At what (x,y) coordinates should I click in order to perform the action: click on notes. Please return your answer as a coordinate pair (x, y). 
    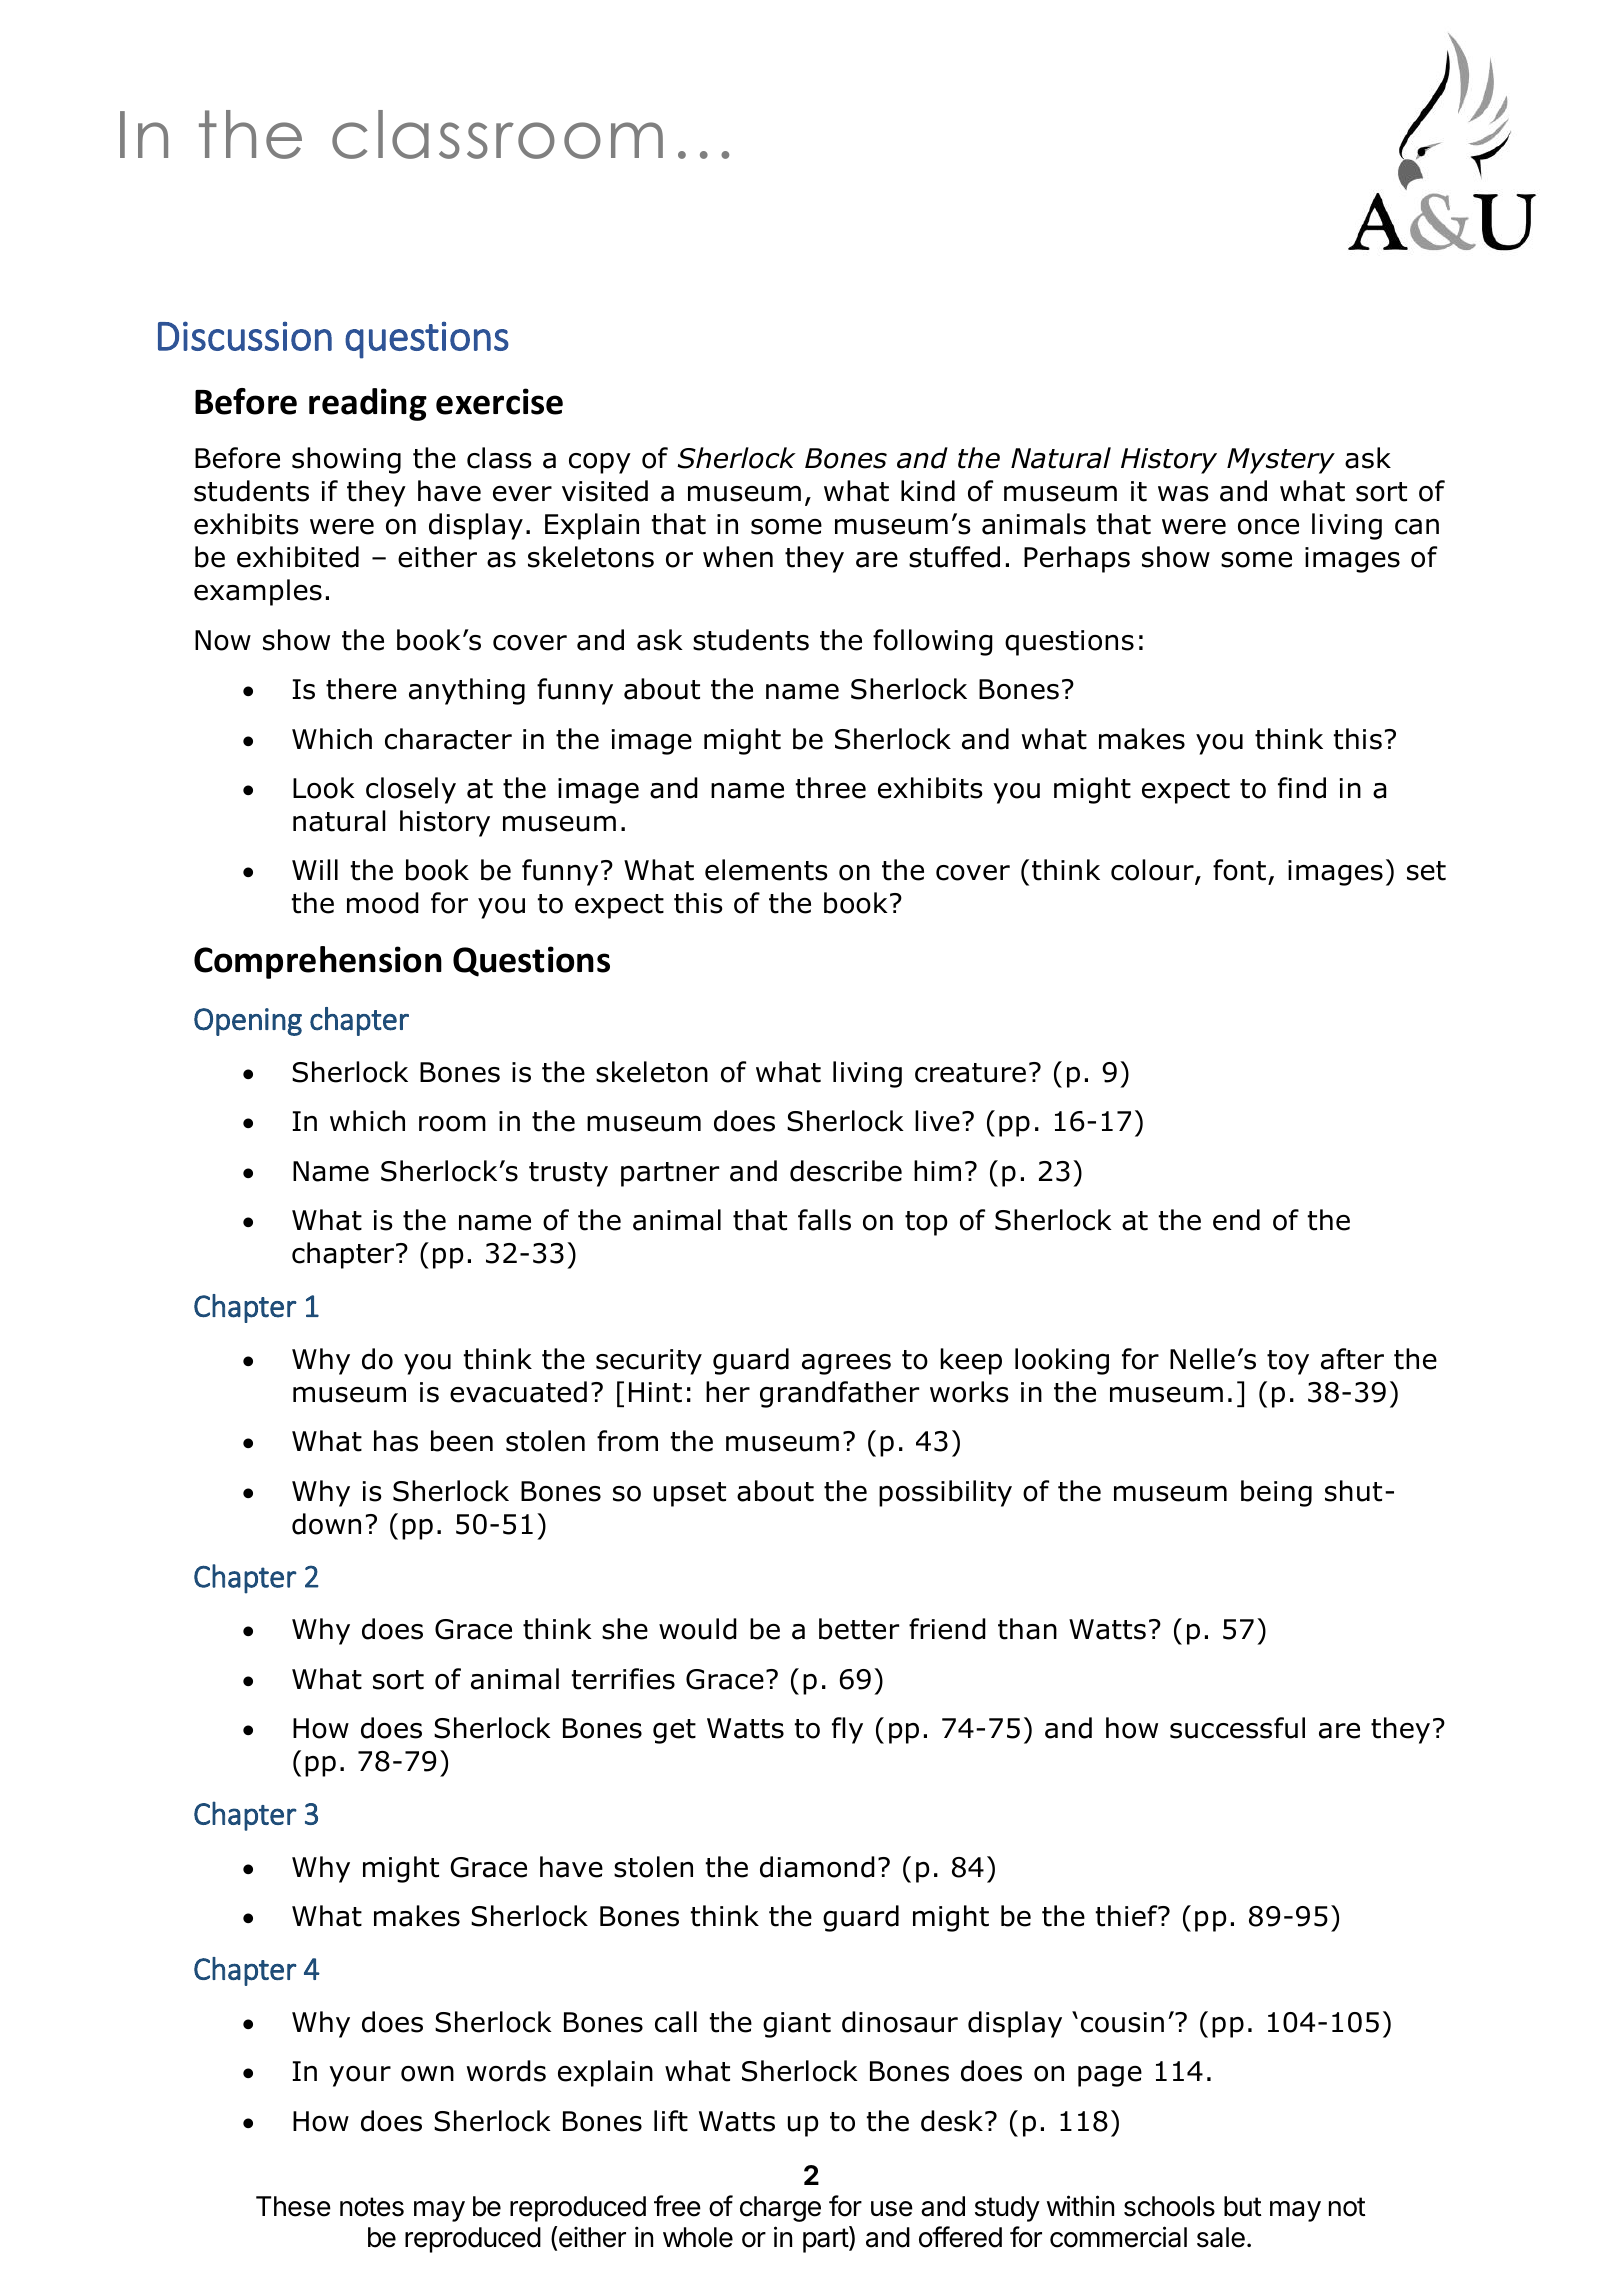
    Looking at the image, I should click on (372, 2207).
